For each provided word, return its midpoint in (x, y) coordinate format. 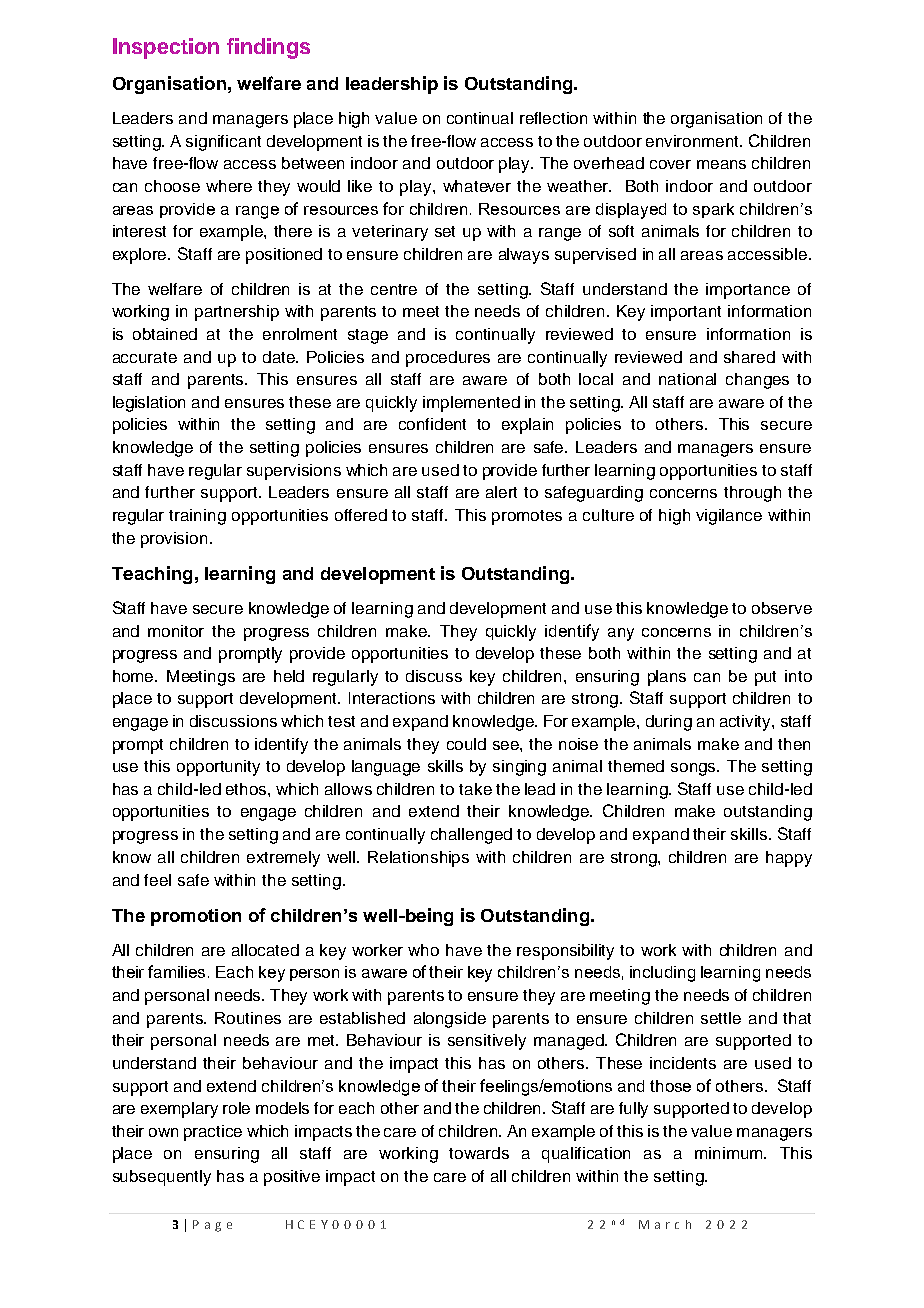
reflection (553, 118)
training (197, 517)
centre (394, 289)
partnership (237, 313)
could (466, 744)
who (423, 950)
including (662, 974)
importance (748, 291)
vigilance (729, 517)
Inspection (166, 48)
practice (213, 1133)
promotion (196, 917)
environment (694, 141)
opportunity (218, 768)
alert (501, 492)
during (669, 723)
